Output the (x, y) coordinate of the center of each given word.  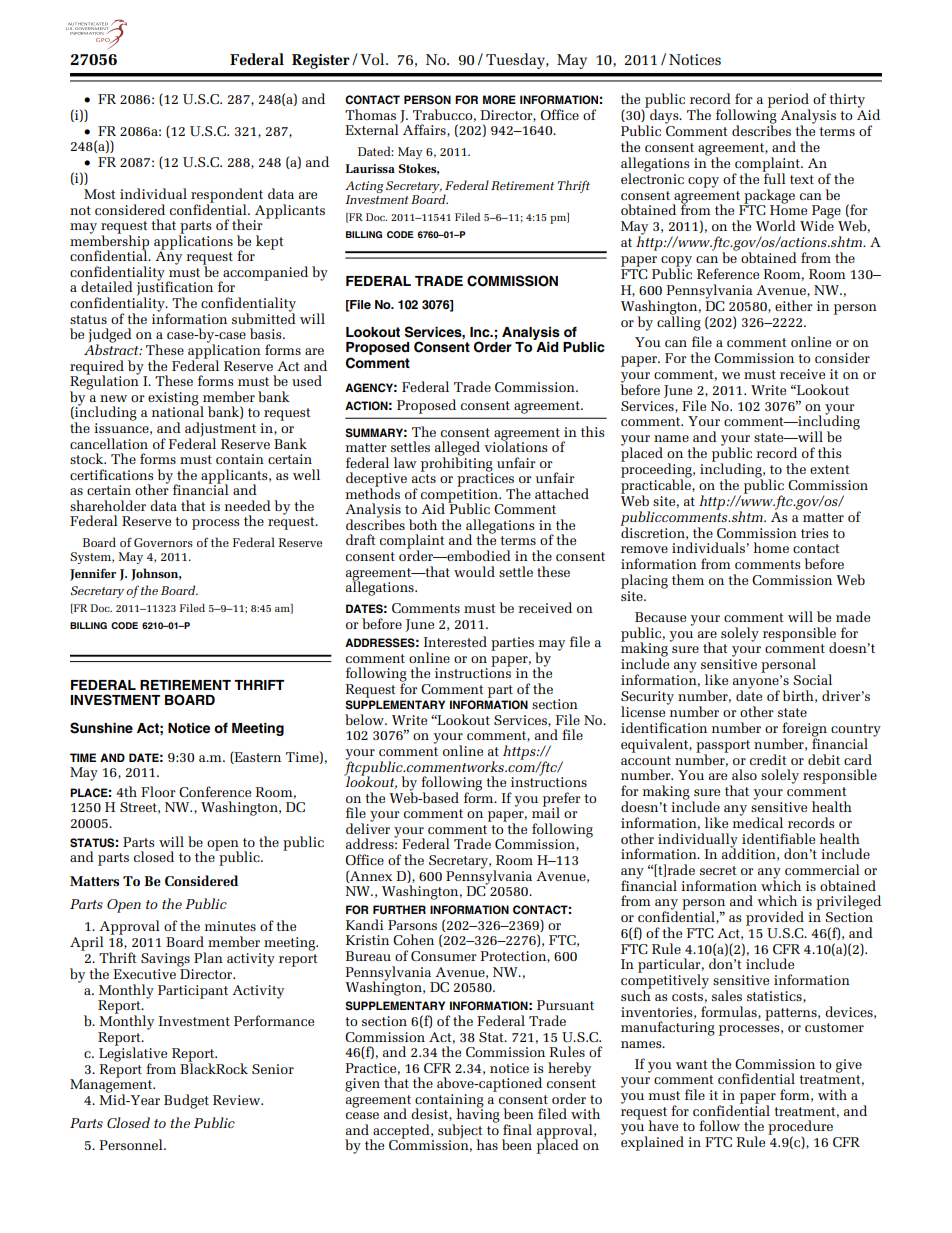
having (477, 1115)
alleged (457, 449)
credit (768, 759)
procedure (800, 1128)
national (178, 411)
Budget (186, 1101)
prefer (562, 800)
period (789, 101)
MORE (499, 100)
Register (321, 61)
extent (830, 469)
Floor (158, 791)
